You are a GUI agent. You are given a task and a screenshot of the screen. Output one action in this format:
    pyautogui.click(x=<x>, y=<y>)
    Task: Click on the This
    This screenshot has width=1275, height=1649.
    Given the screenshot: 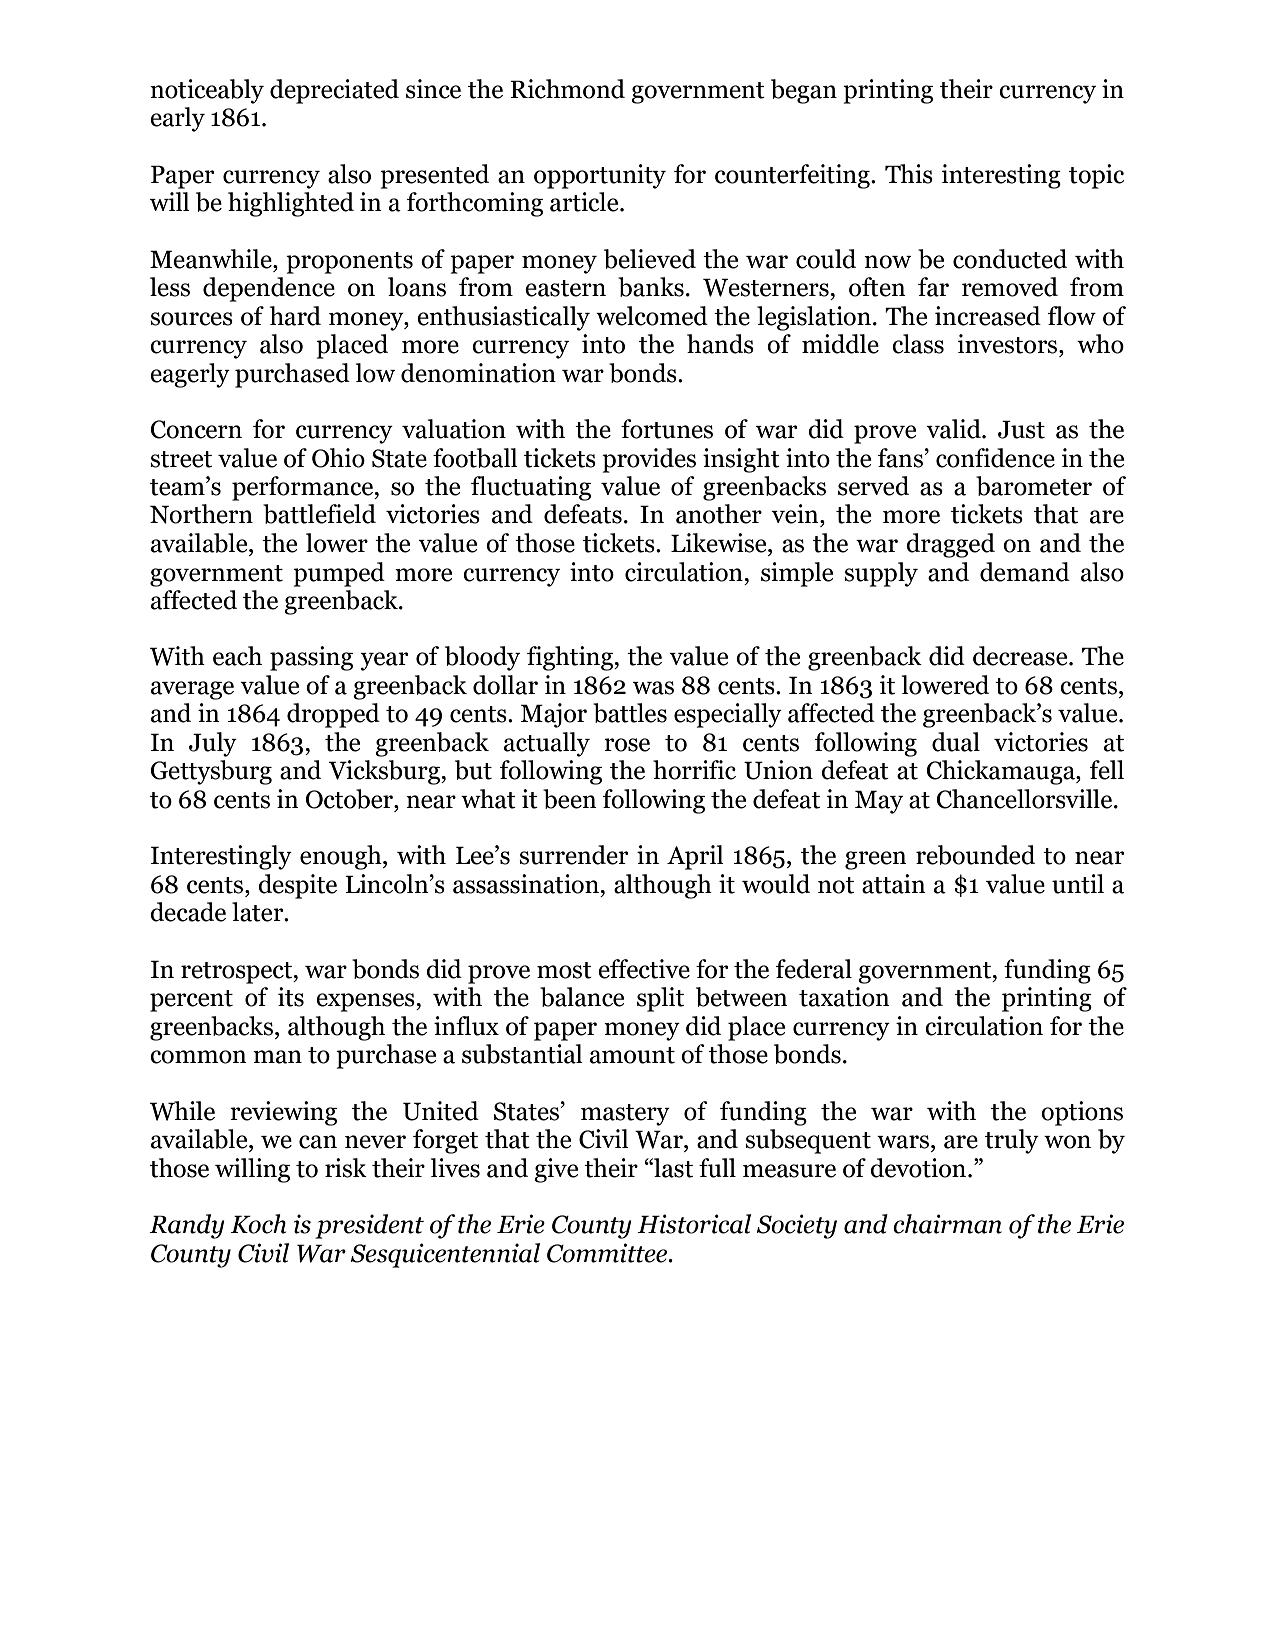 What is the action you would take?
    pyautogui.click(x=909, y=174)
